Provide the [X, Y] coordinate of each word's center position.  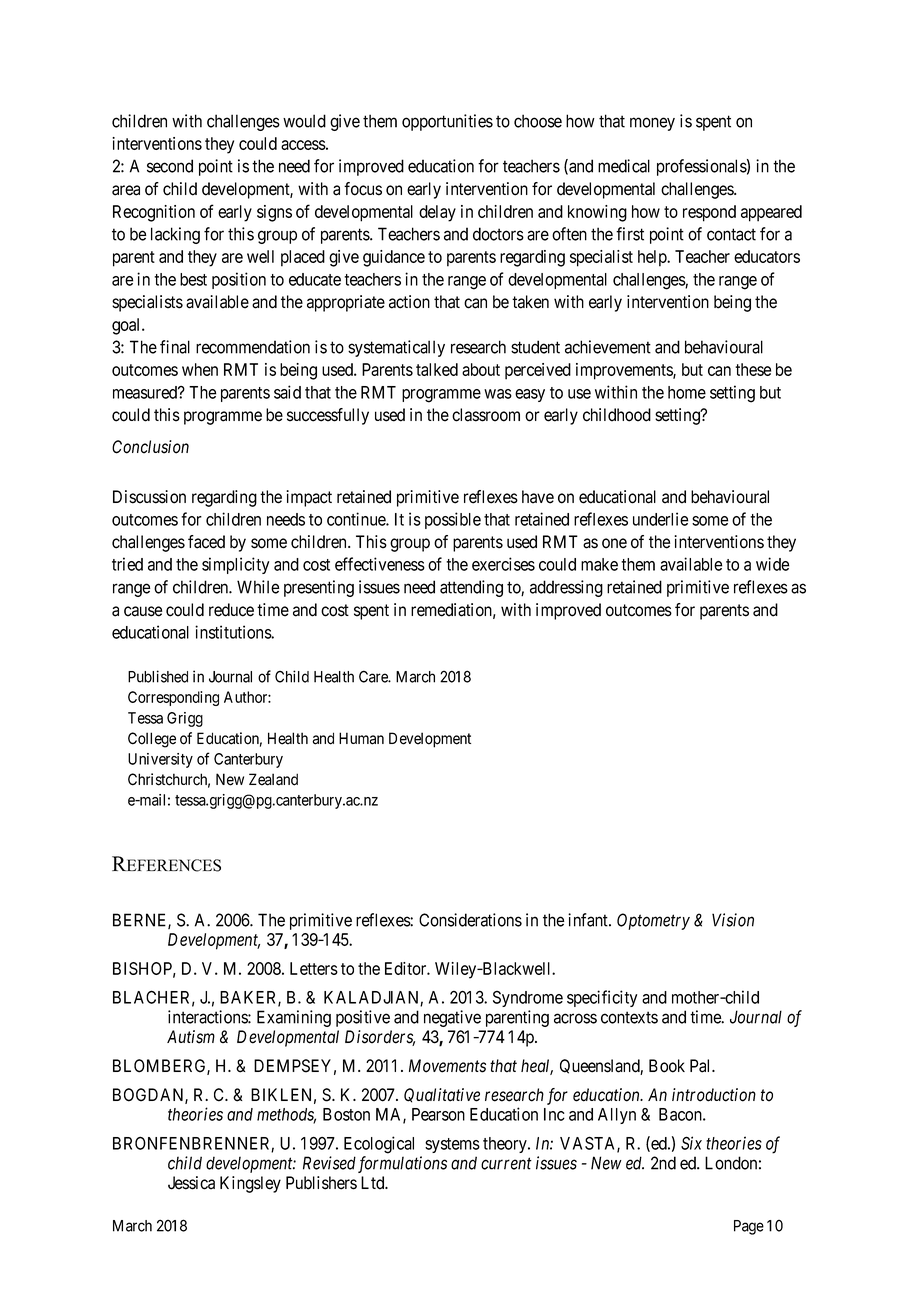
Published [158, 676]
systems [452, 1145]
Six [691, 1143]
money [652, 124]
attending [471, 588]
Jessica [191, 1183]
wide [772, 564]
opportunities [447, 122]
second [170, 166]
